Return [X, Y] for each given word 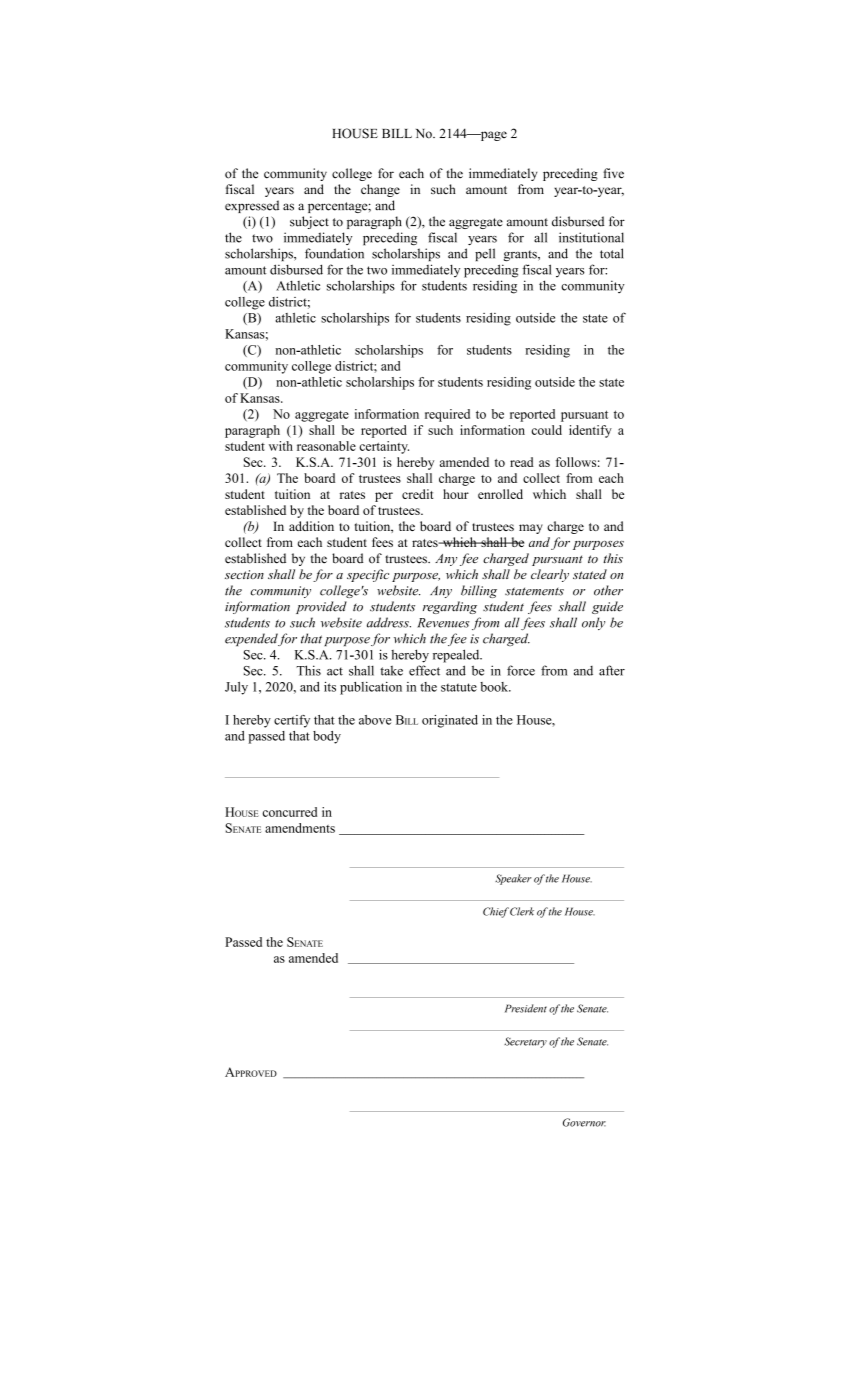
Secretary [525, 1042]
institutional [591, 237]
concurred [290, 812]
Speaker [513, 879]
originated [450, 721]
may [531, 529]
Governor [584, 1122]
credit [417, 494]
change [380, 190]
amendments [300, 828]
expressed [252, 206]
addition [311, 526]
